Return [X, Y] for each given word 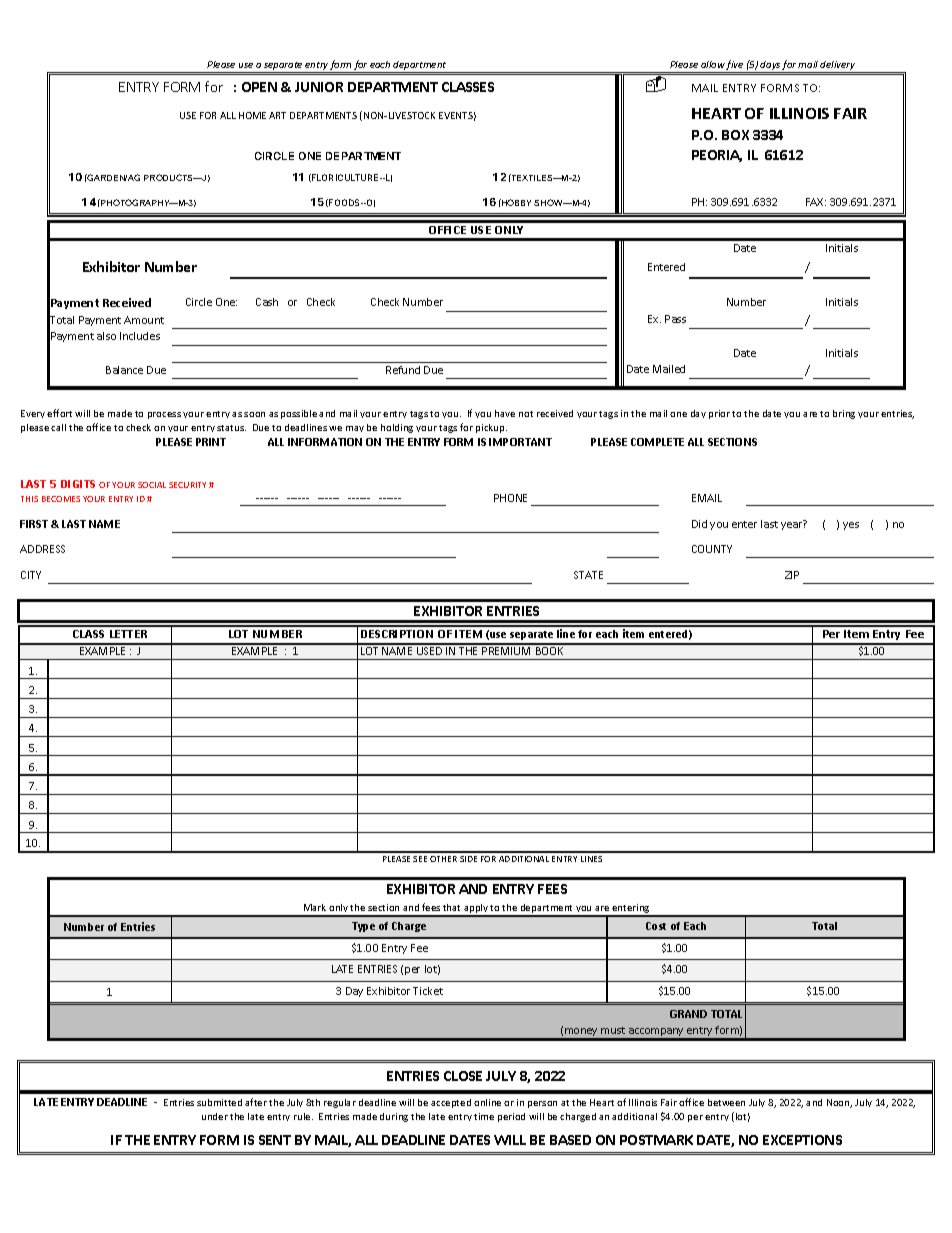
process [164, 415]
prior [719, 414]
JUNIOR [319, 87]
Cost [656, 926]
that [451, 907]
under [215, 1116]
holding [397, 428]
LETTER [128, 634]
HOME [252, 115]
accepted [451, 1103]
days [770, 65]
